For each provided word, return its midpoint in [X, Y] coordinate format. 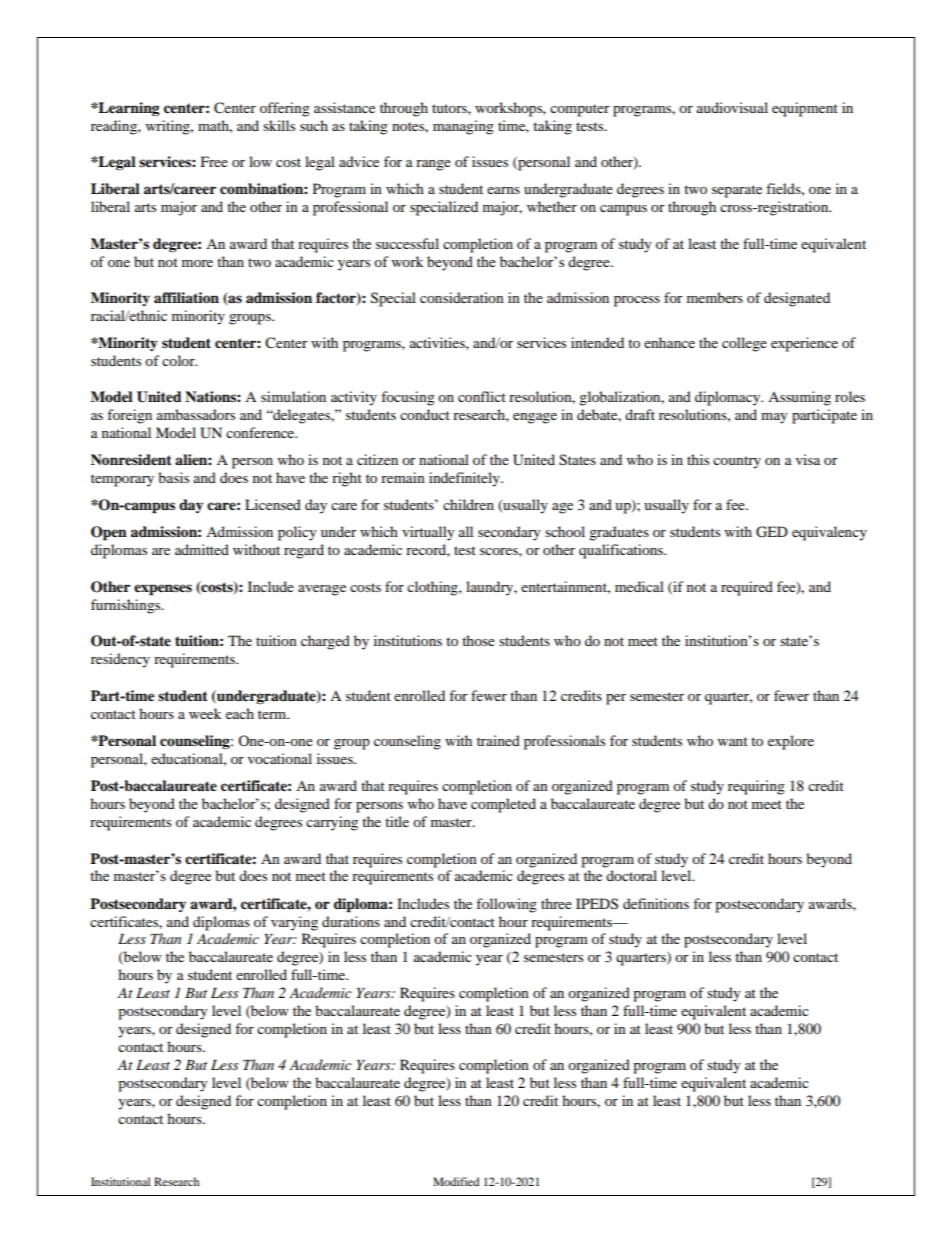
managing [463, 127]
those [478, 640]
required [747, 588]
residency [120, 660]
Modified [456, 1181]
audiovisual [732, 107]
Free [214, 161]
